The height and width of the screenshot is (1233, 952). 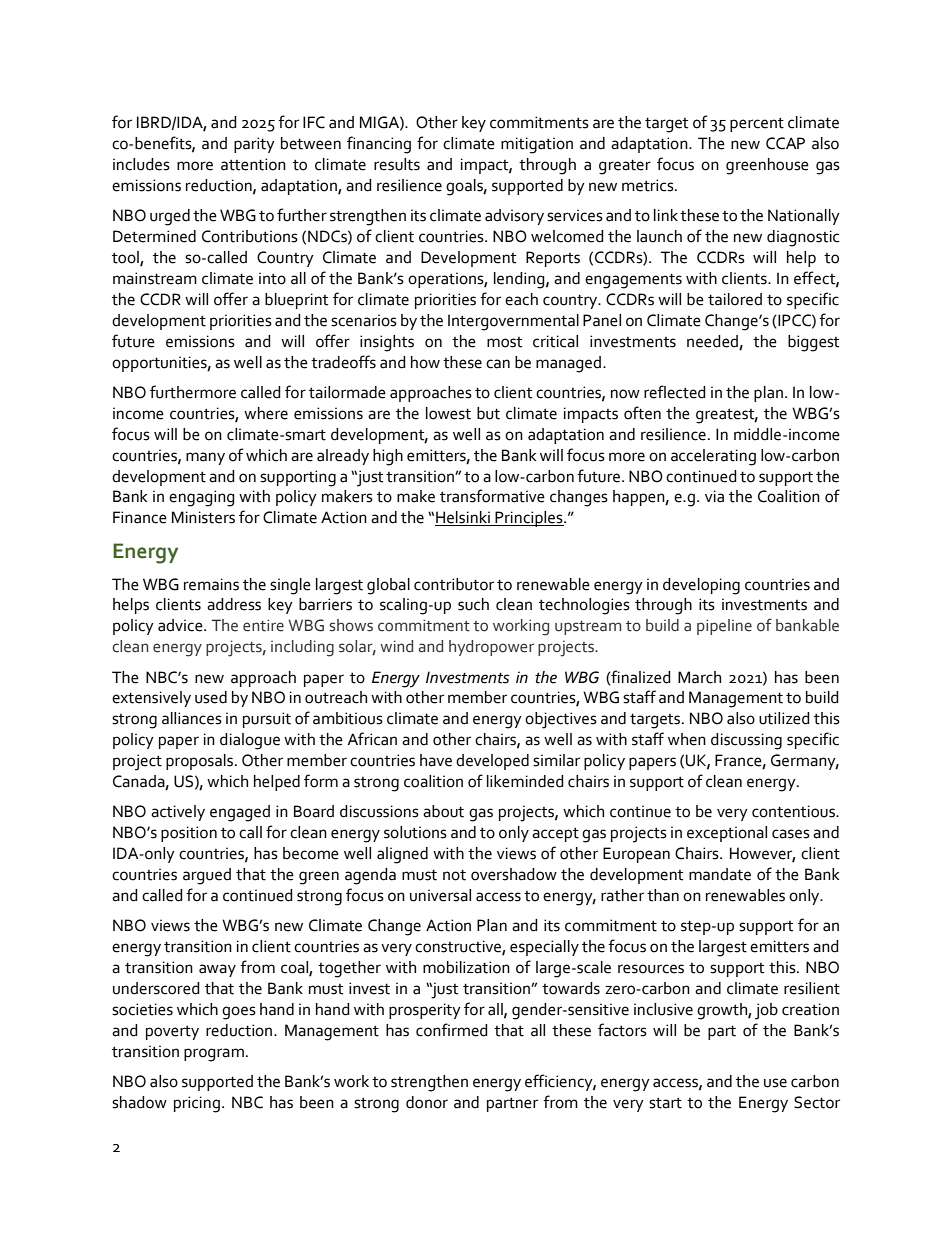 I want to click on address, so click(x=234, y=604).
